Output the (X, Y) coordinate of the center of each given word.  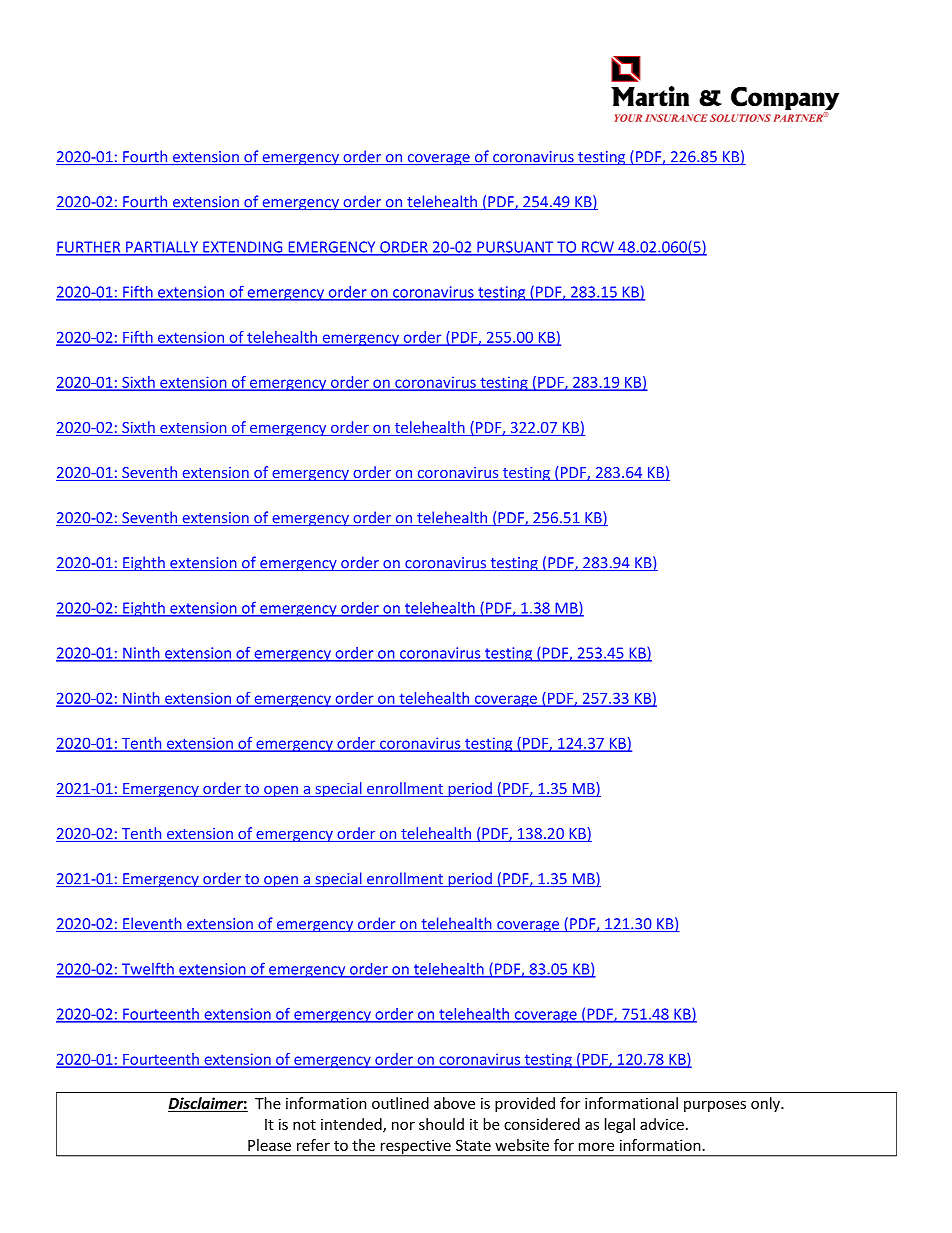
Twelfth (147, 969)
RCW (598, 248)
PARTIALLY (162, 248)
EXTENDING (243, 248)
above (454, 1103)
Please (269, 1145)
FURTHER (89, 248)
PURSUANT (515, 248)
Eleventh (152, 924)
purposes (715, 1106)
